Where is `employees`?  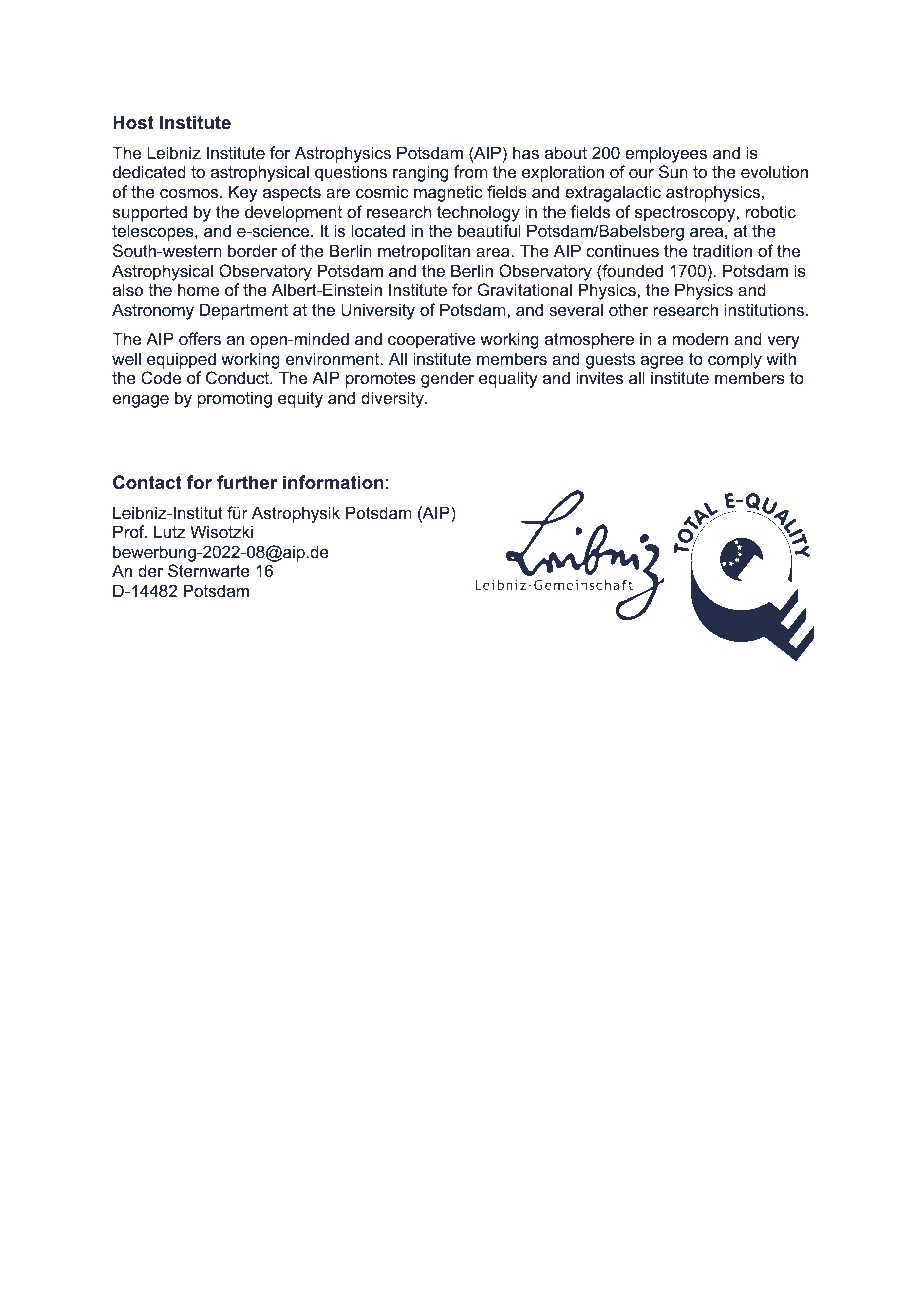
employees is located at coordinates (666, 154).
